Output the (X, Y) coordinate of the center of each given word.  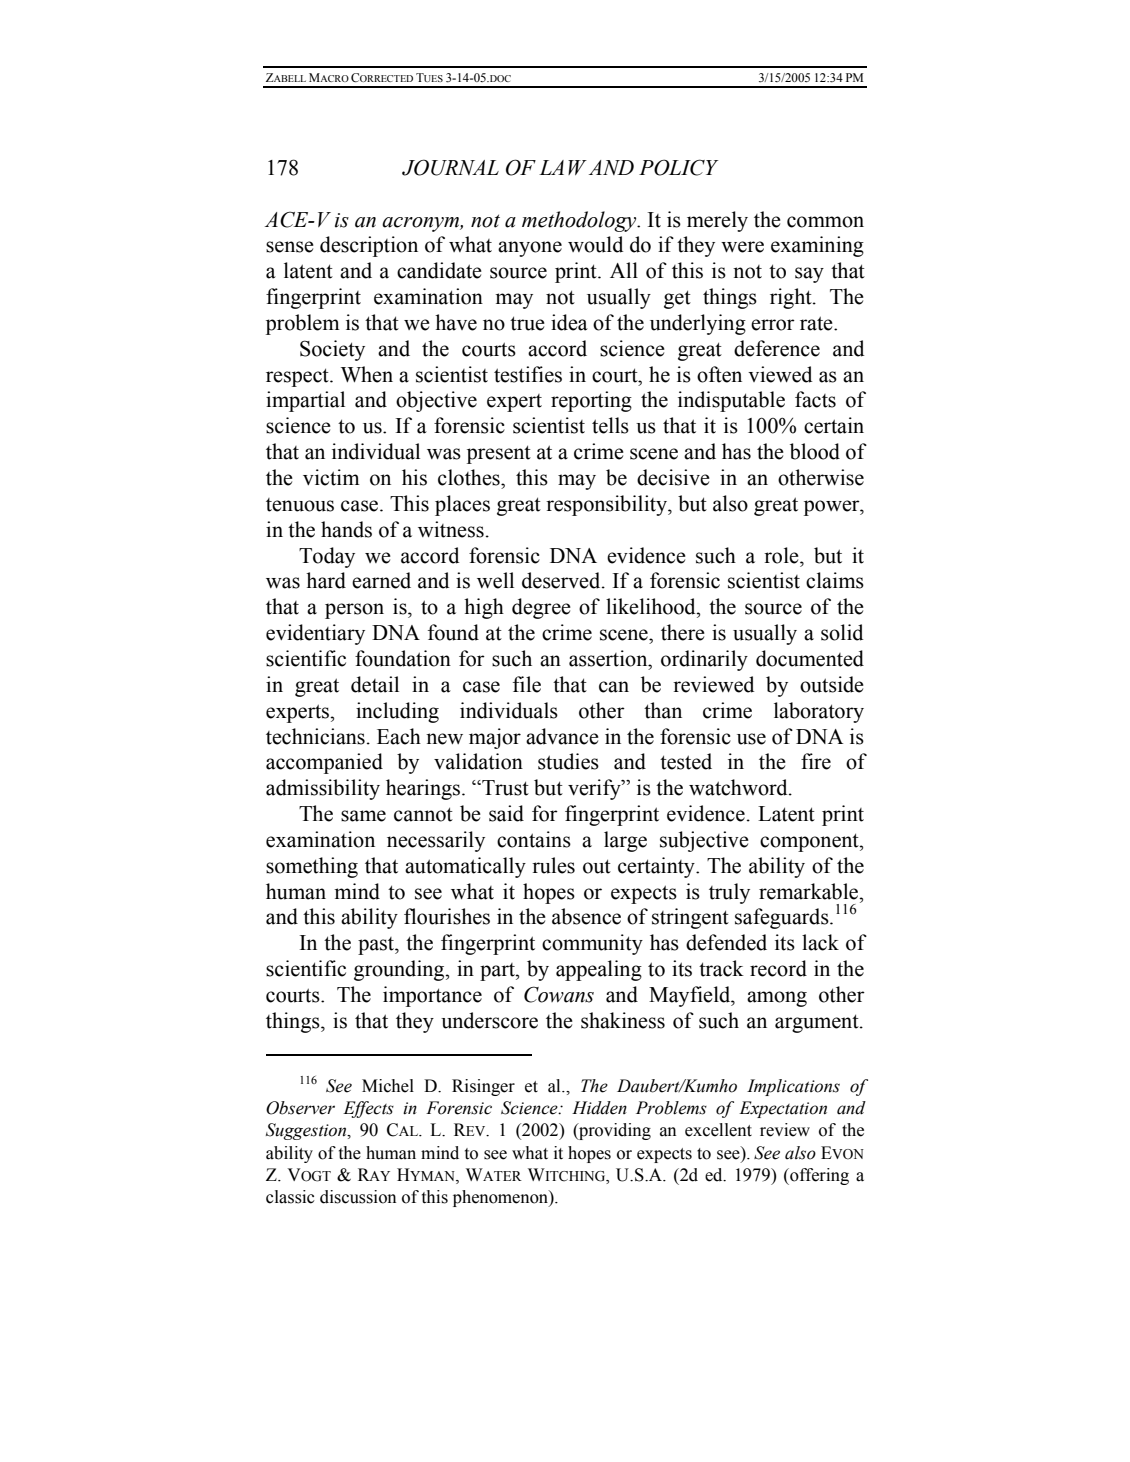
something (312, 867)
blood (815, 451)
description (369, 246)
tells (610, 425)
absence (586, 916)
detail (375, 684)
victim (331, 477)
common (825, 222)
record (778, 968)
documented (810, 658)
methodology (580, 221)
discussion (358, 1197)
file (527, 684)
